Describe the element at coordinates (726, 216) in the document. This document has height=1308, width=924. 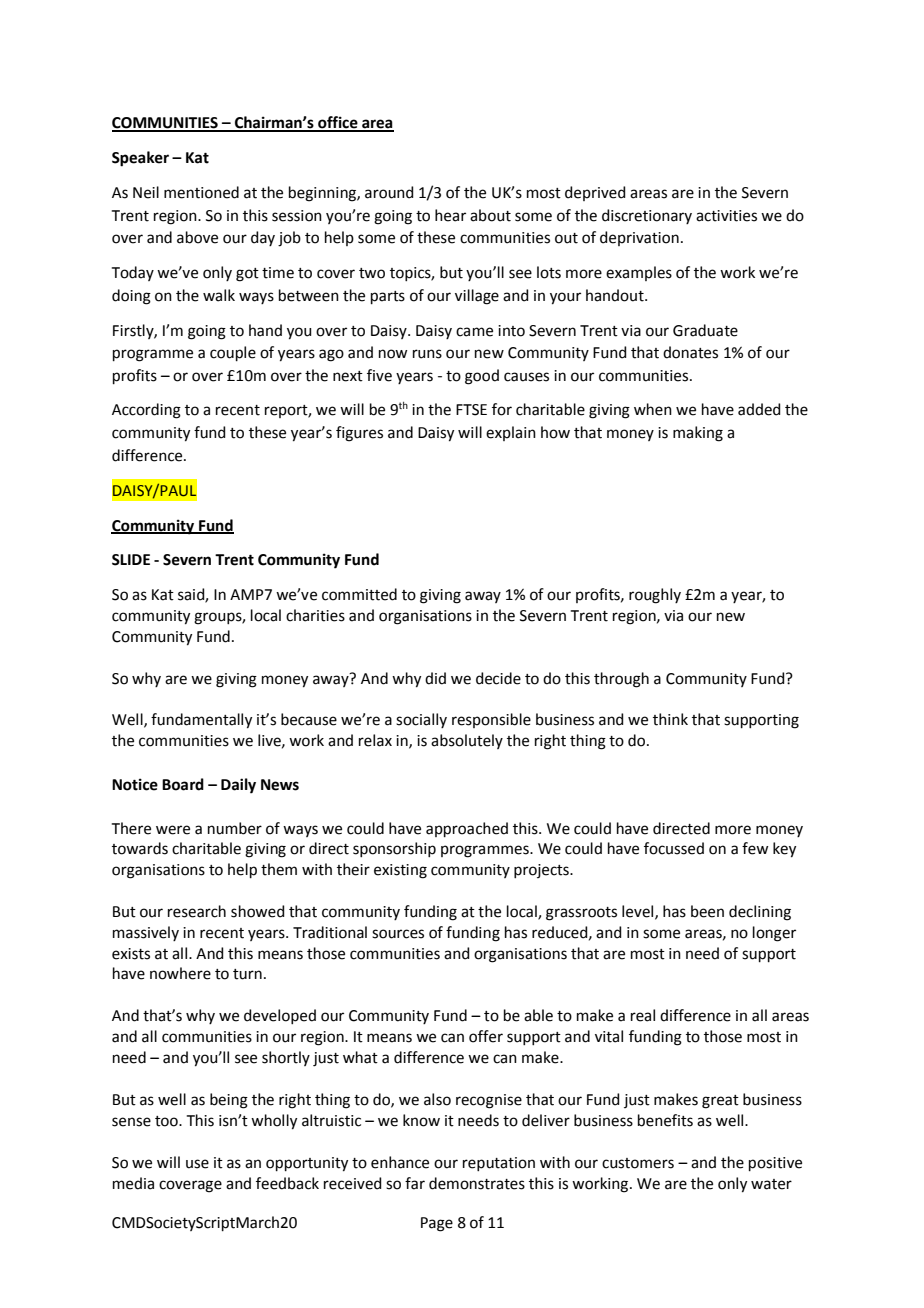
I see `activities` at that location.
